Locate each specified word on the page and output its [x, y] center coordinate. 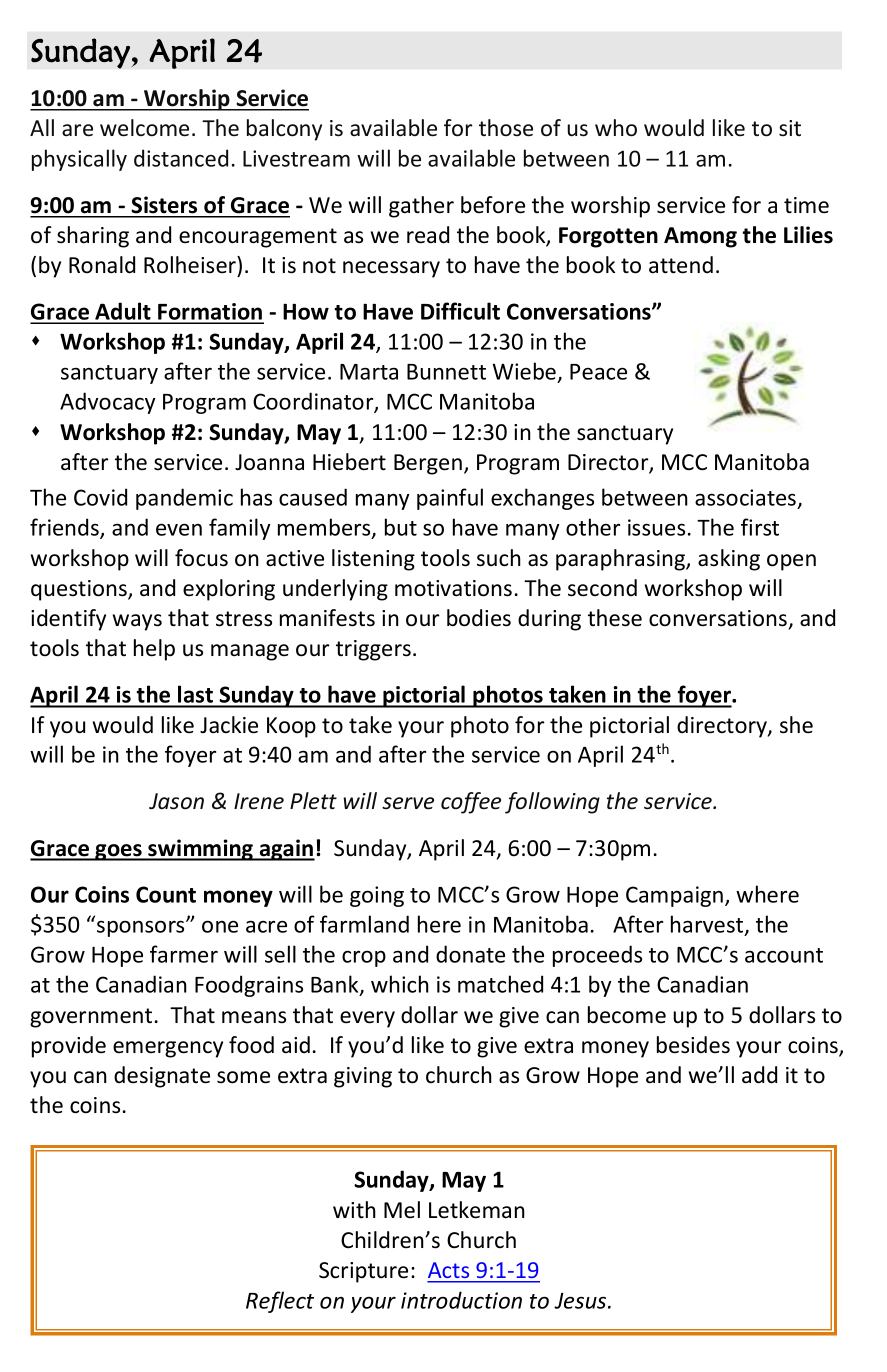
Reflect [280, 1302]
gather [421, 207]
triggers [373, 650]
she [796, 725]
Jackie [229, 725]
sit [790, 128]
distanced [181, 158]
